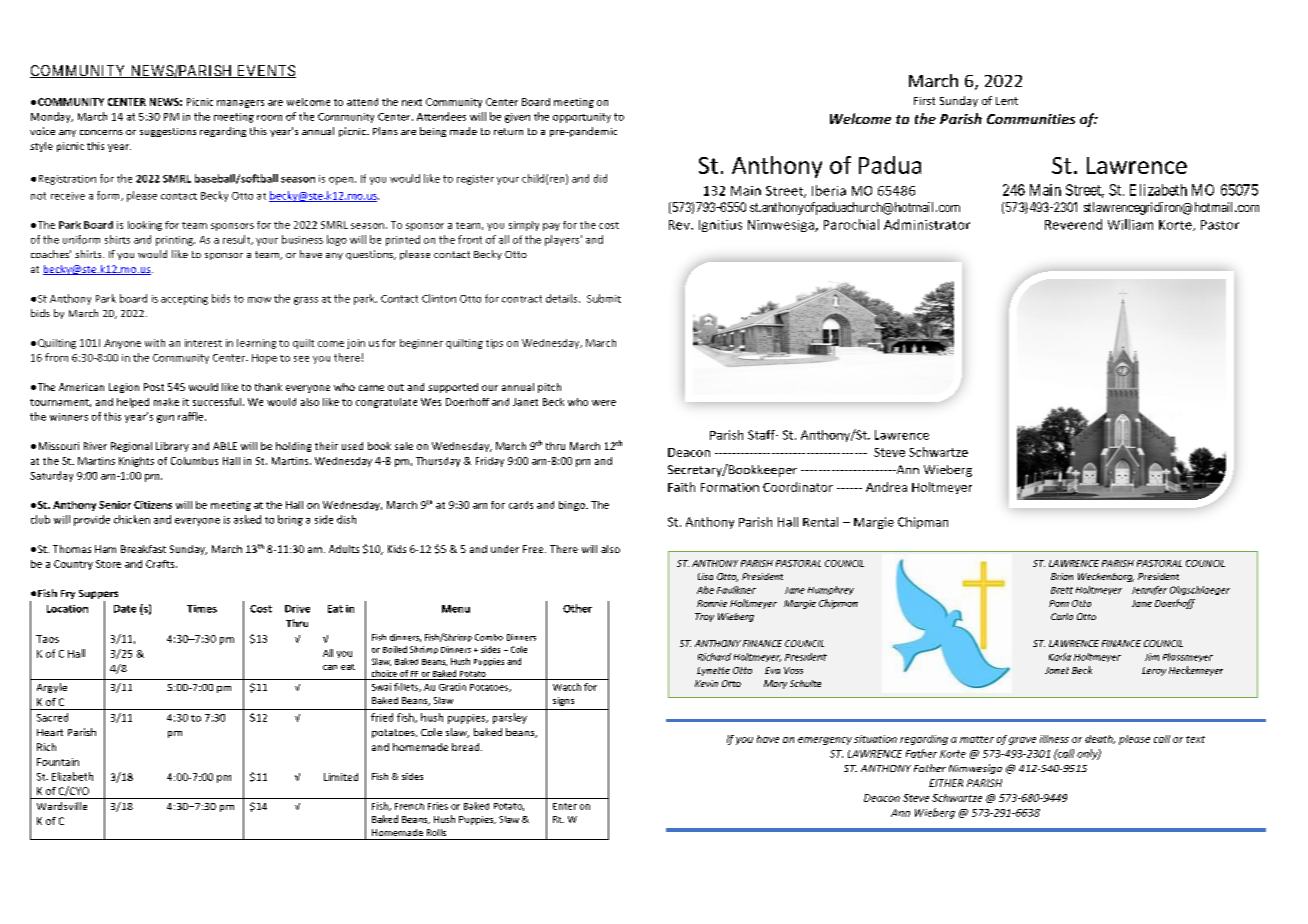 This screenshot has width=1308, height=924. What do you see at coordinates (1007, 101) in the screenshot?
I see `Lent` at bounding box center [1007, 101].
